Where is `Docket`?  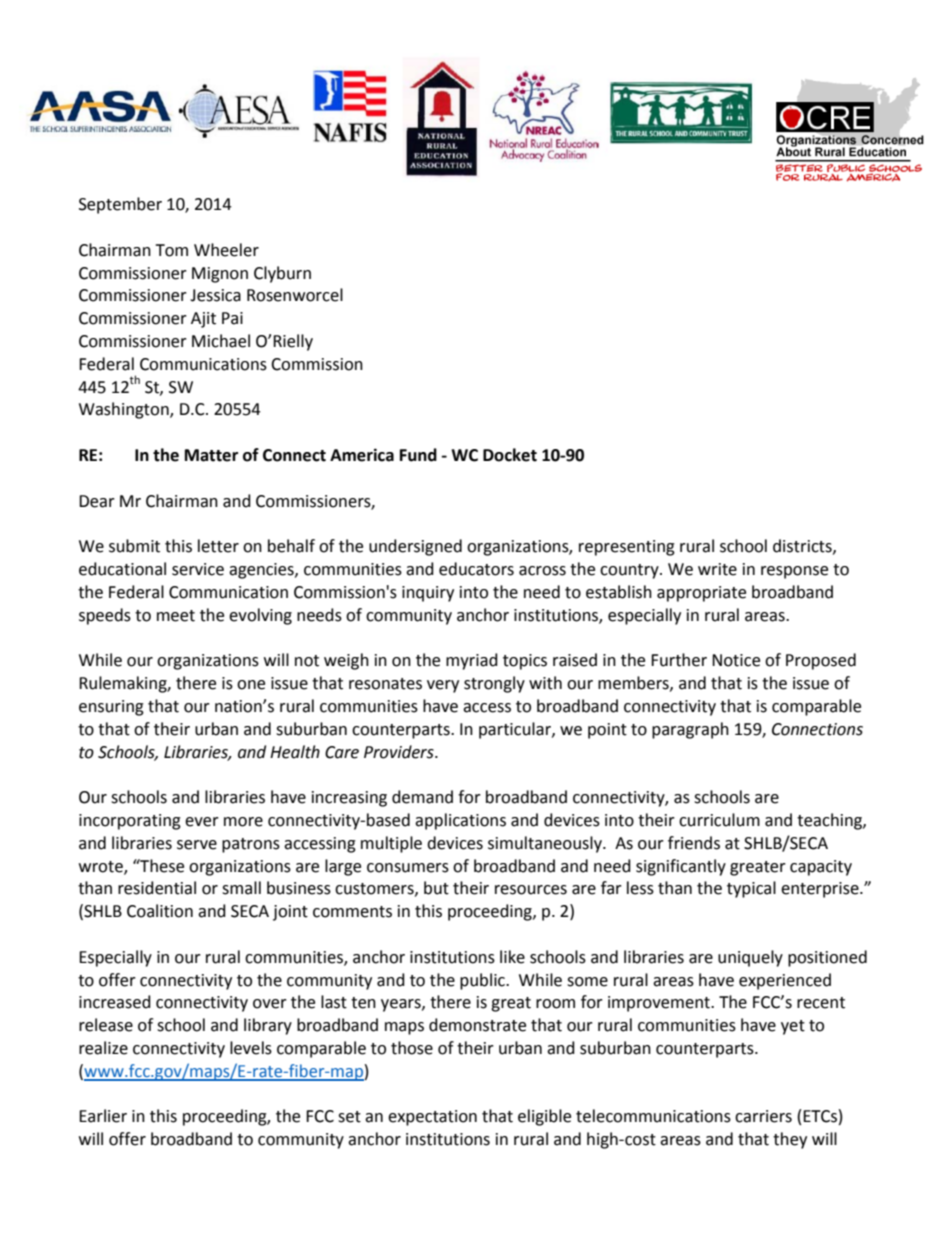 Docket is located at coordinates (510, 455).
